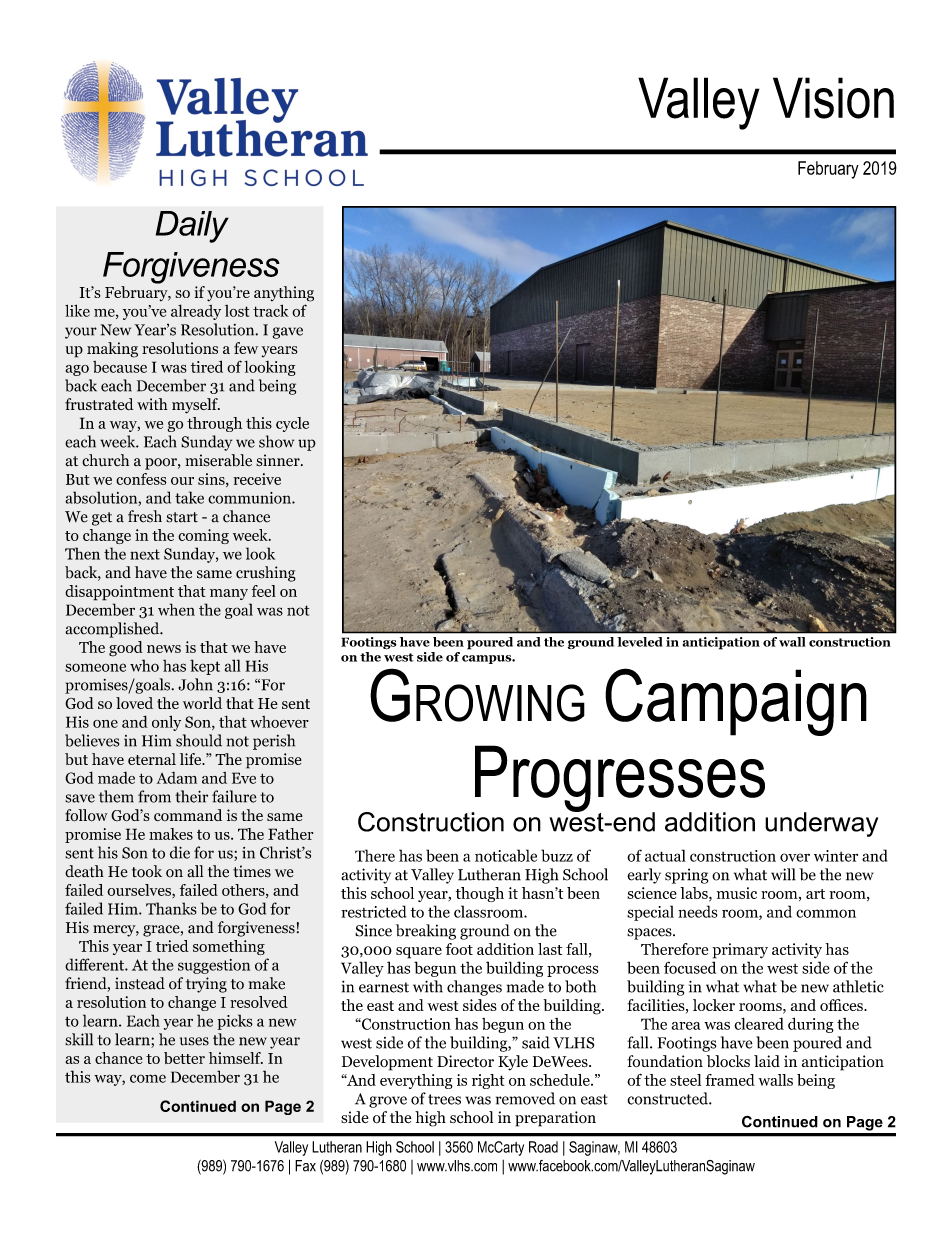  Describe the element at coordinates (444, 1099) in the screenshot. I see `trees` at that location.
